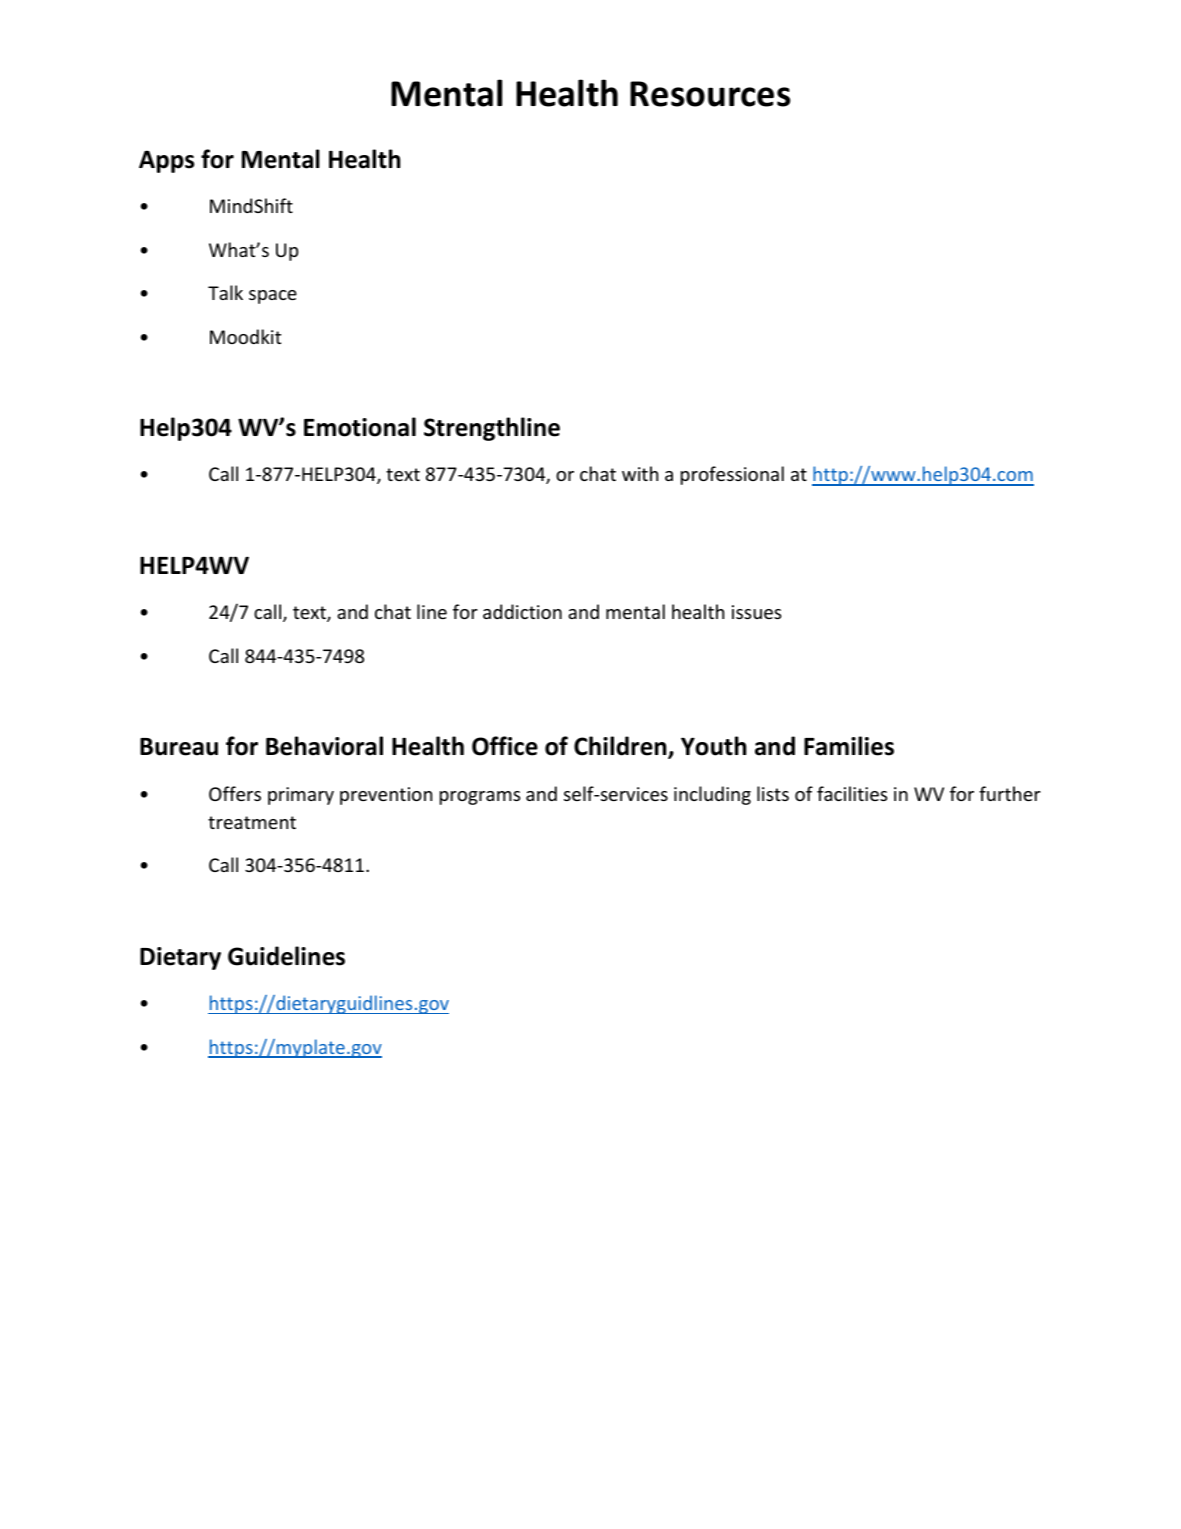  Describe the element at coordinates (273, 297) in the screenshot. I see `space` at that location.
